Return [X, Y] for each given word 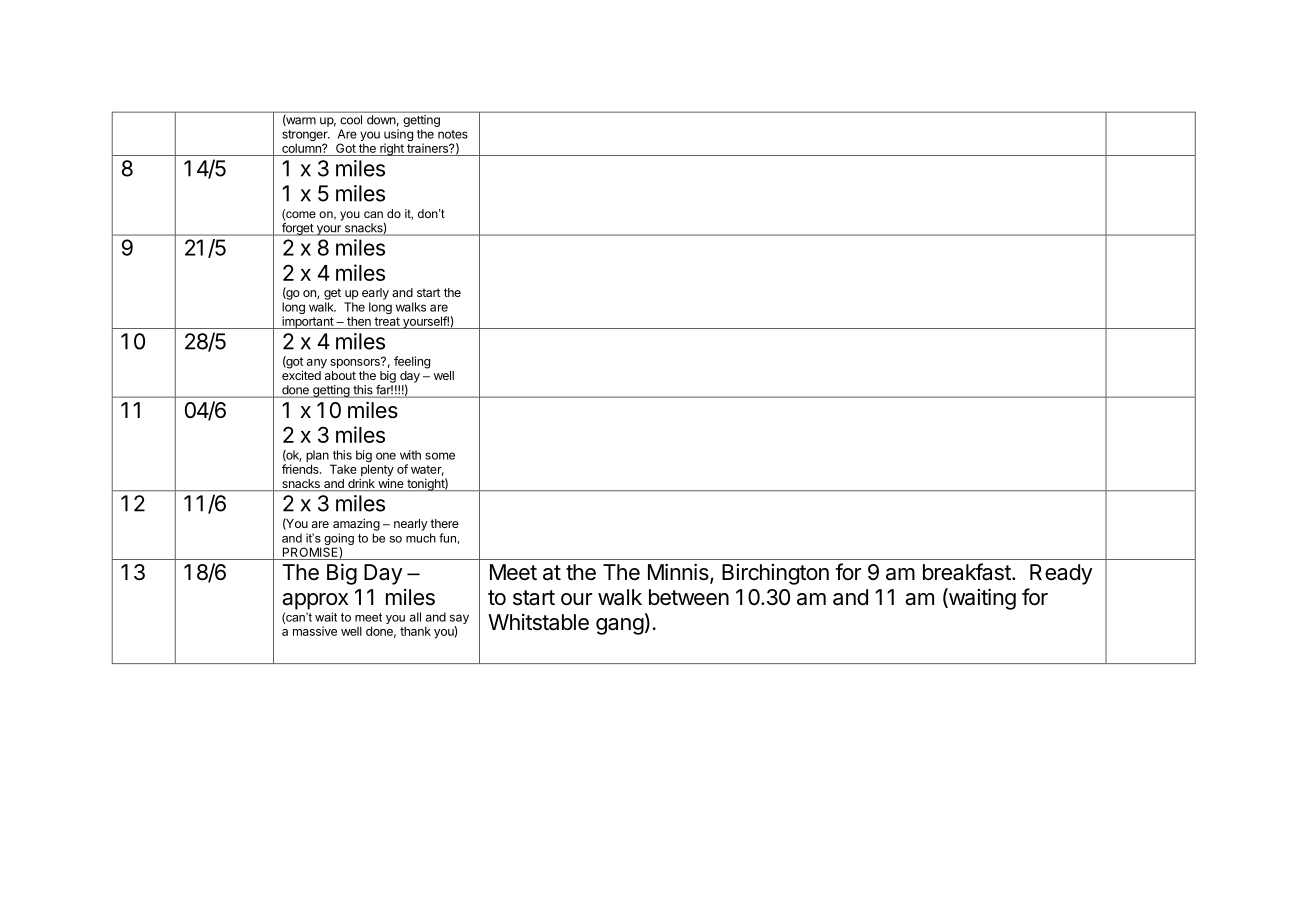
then [359, 321]
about [340, 375]
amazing [356, 524]
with [410, 455]
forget [297, 229]
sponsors [356, 363]
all [415, 617]
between [689, 597]
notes [453, 134]
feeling [412, 362]
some [440, 456]
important [307, 322]
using [398, 136]
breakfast [967, 572]
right [392, 149]
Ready [1061, 574]
